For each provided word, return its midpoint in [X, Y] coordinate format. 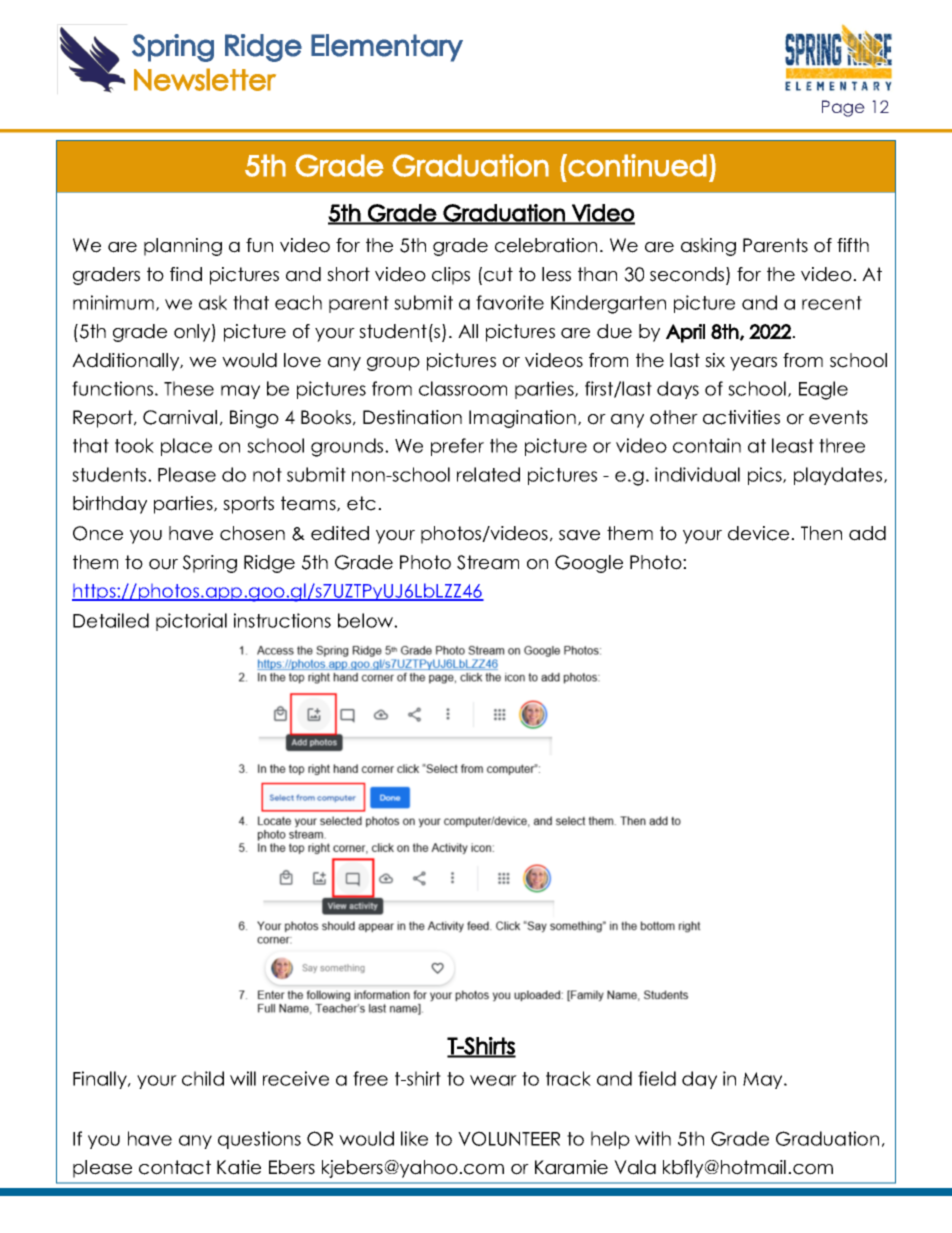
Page [843, 108]
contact [175, 1167]
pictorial [191, 622]
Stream [488, 562]
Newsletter [205, 79]
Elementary [387, 48]
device [760, 533]
